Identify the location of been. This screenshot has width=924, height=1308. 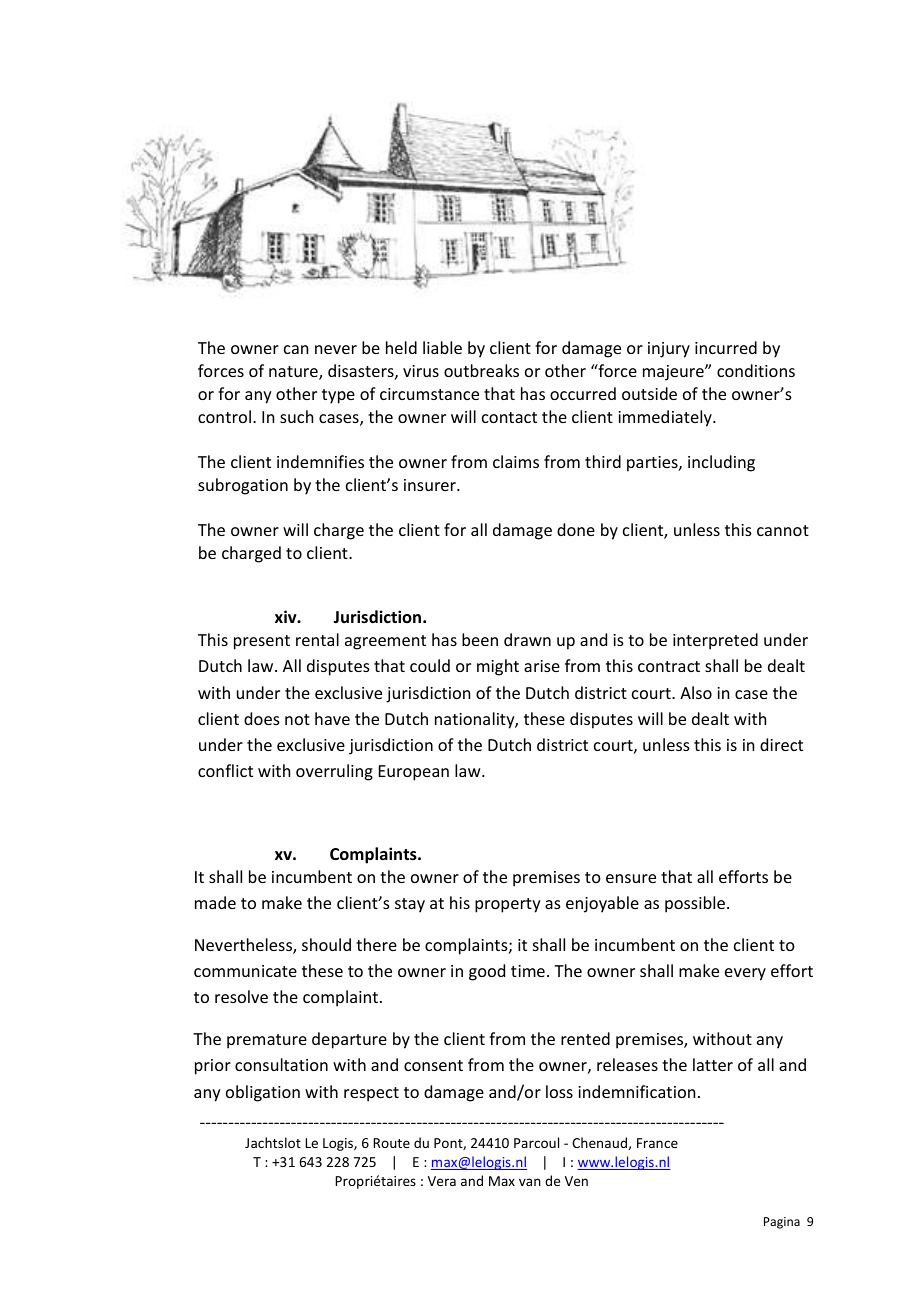
(480, 639).
